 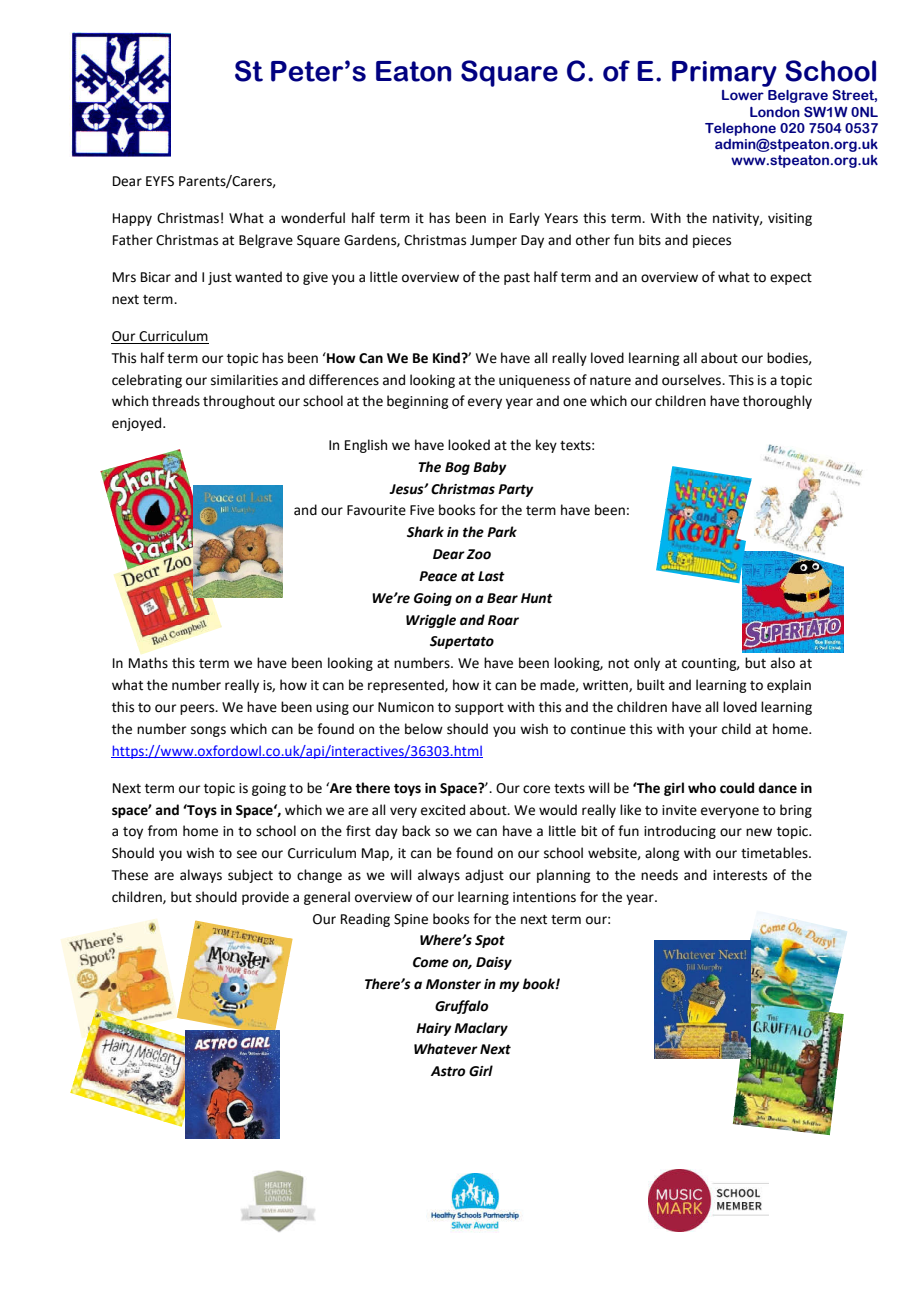 What do you see at coordinates (438, 576) in the screenshot?
I see `Peace` at bounding box center [438, 576].
